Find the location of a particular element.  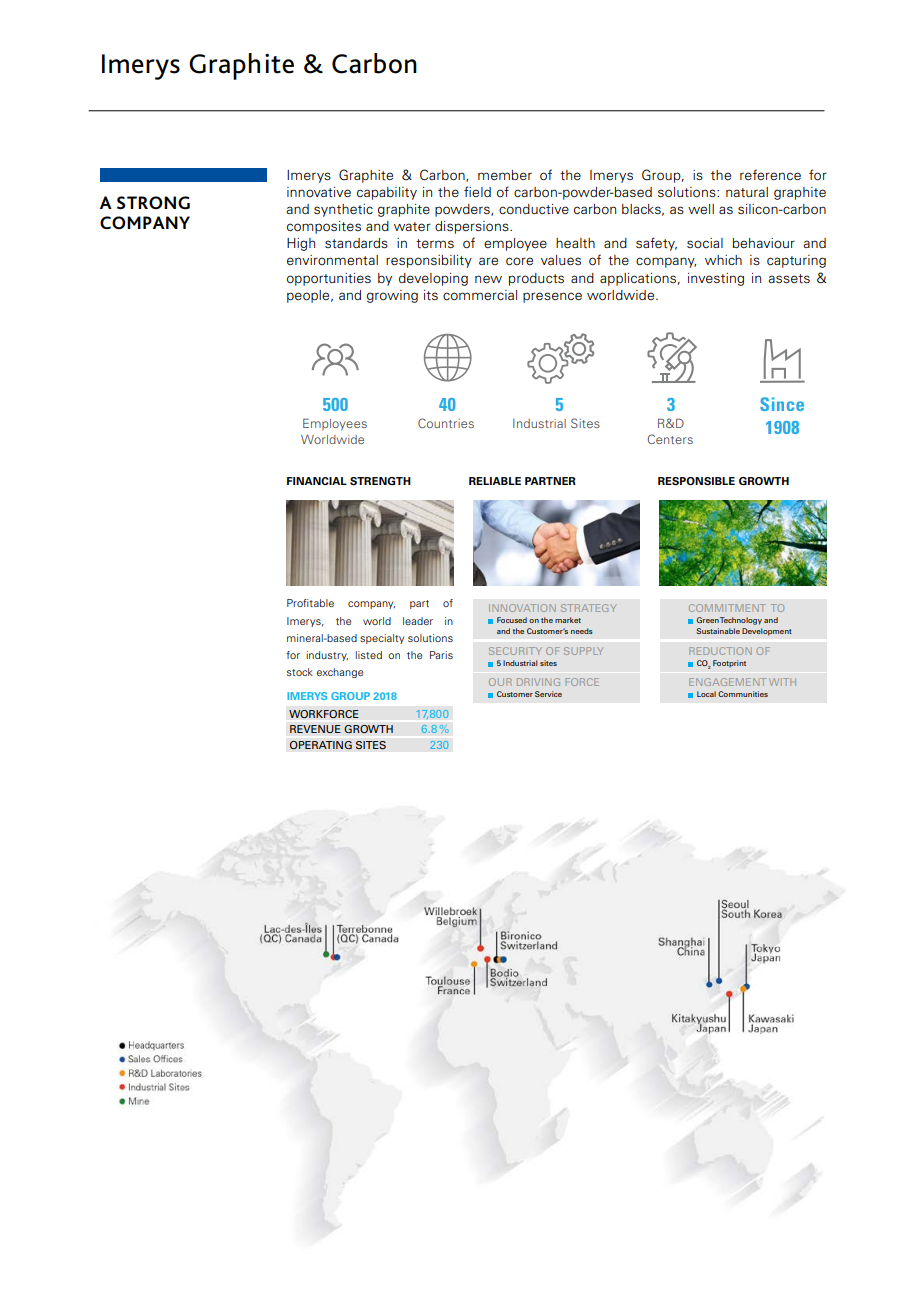

INNOVATION is located at coordinates (522, 608).
